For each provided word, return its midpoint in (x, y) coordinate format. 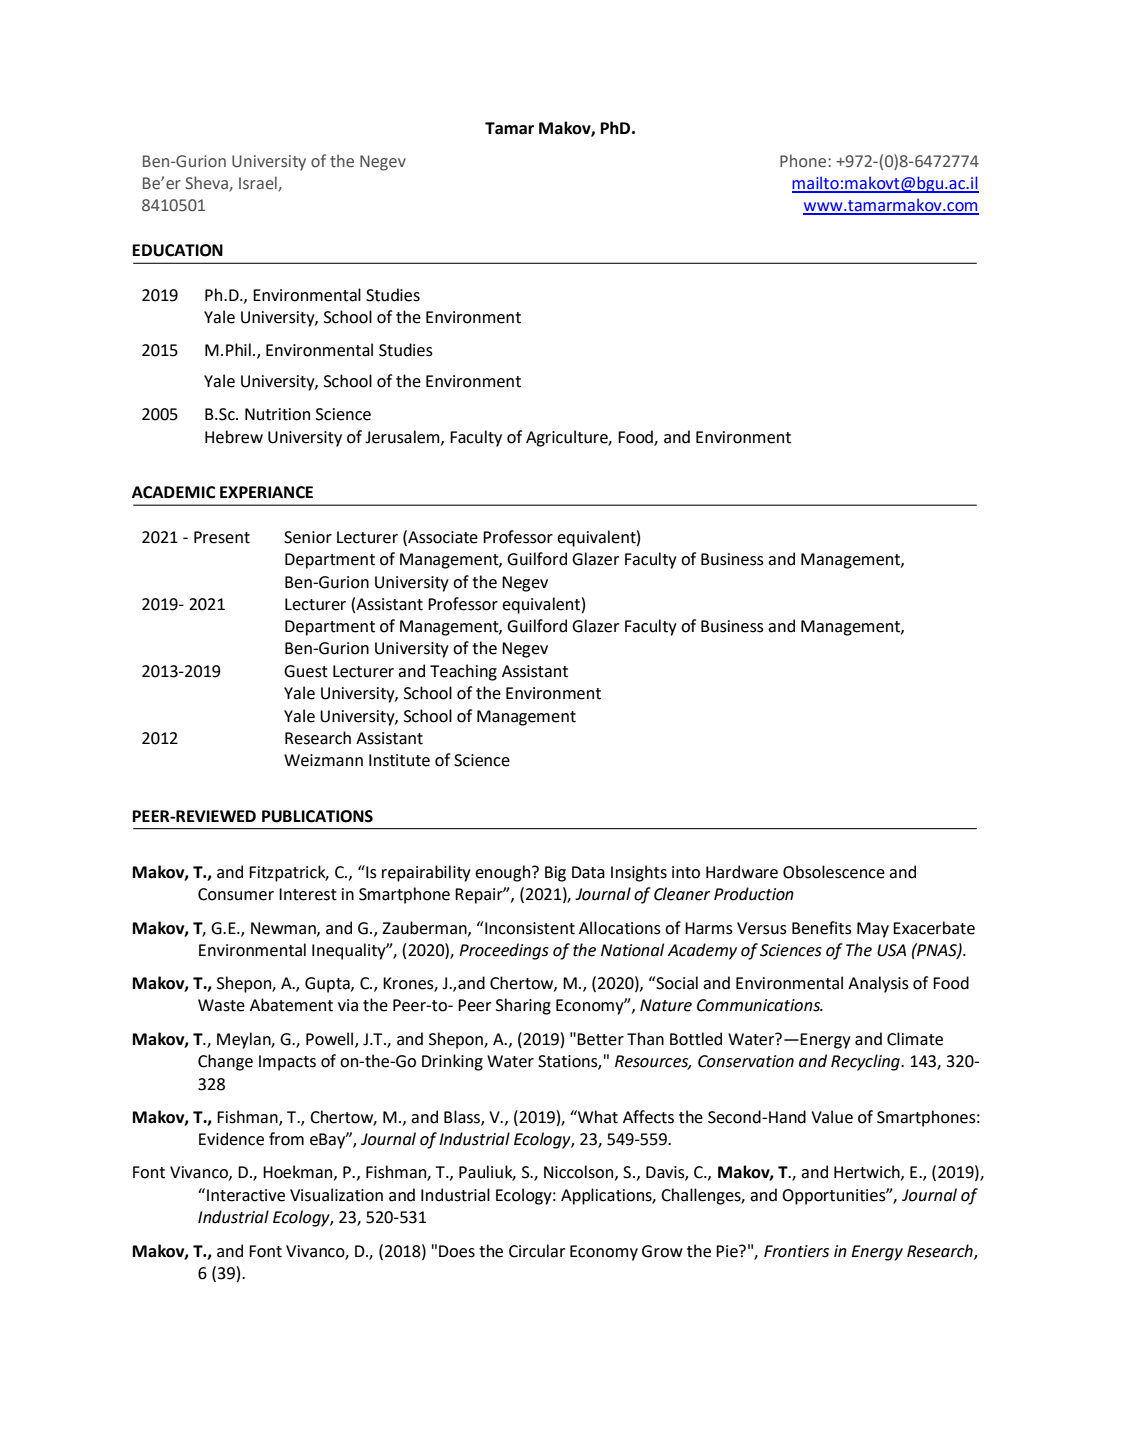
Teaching (463, 672)
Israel (259, 184)
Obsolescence (834, 872)
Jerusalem (403, 437)
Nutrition (277, 414)
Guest (306, 671)
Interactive (246, 1195)
